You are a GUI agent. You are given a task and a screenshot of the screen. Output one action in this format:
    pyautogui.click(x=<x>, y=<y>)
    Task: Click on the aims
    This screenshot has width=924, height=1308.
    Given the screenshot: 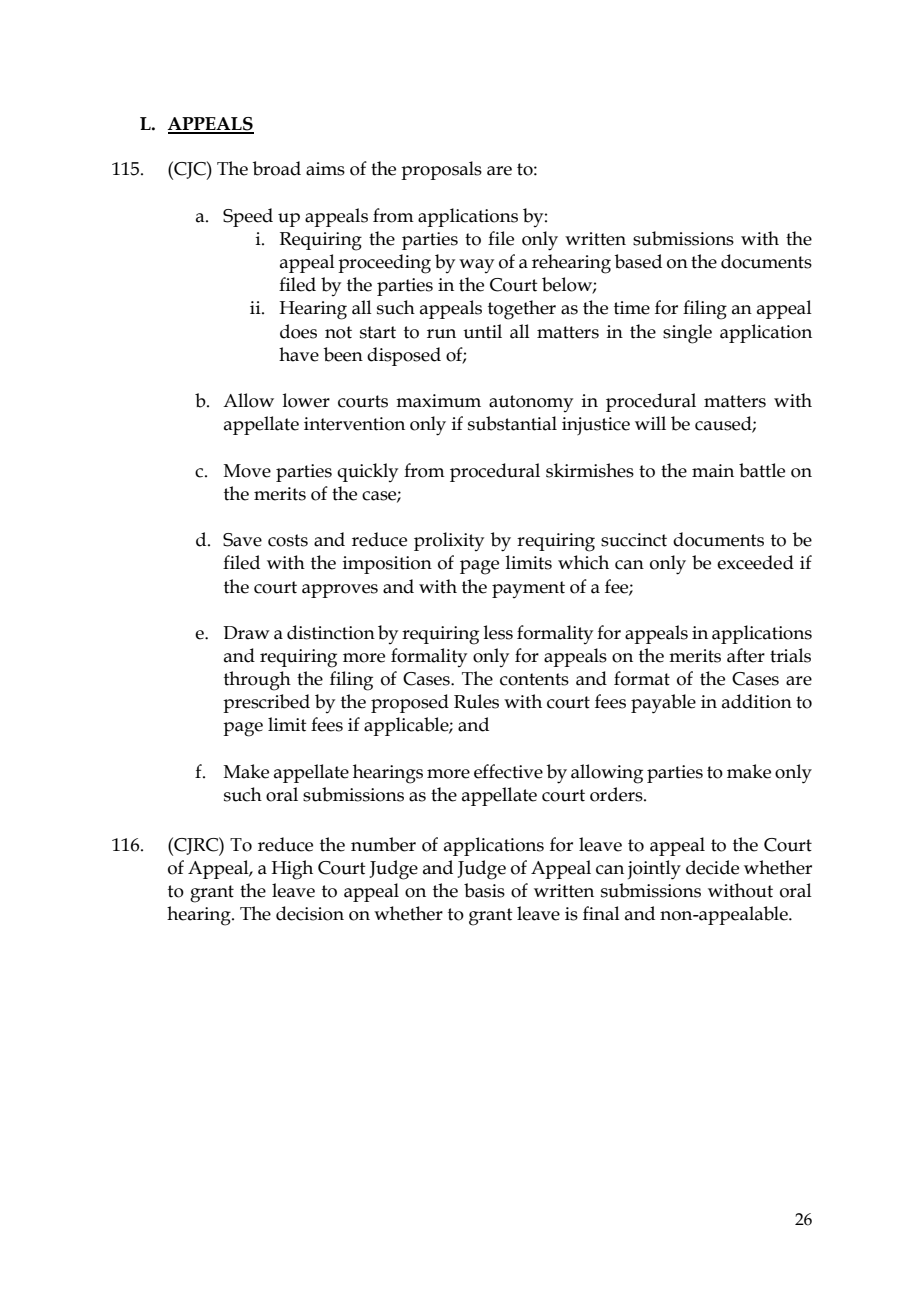 What is the action you would take?
    pyautogui.click(x=325, y=169)
